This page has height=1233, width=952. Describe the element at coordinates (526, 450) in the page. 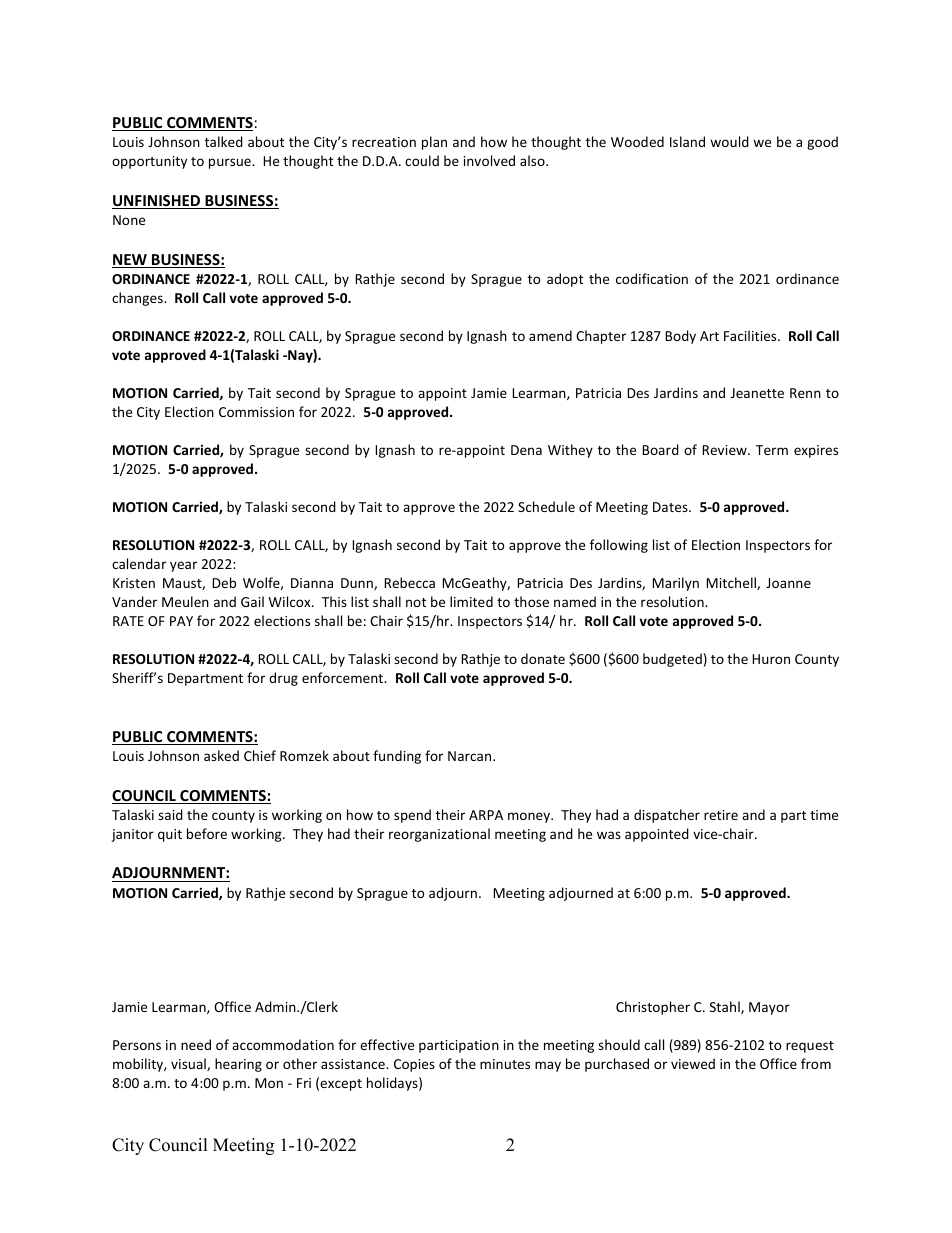

I see `Dena` at that location.
